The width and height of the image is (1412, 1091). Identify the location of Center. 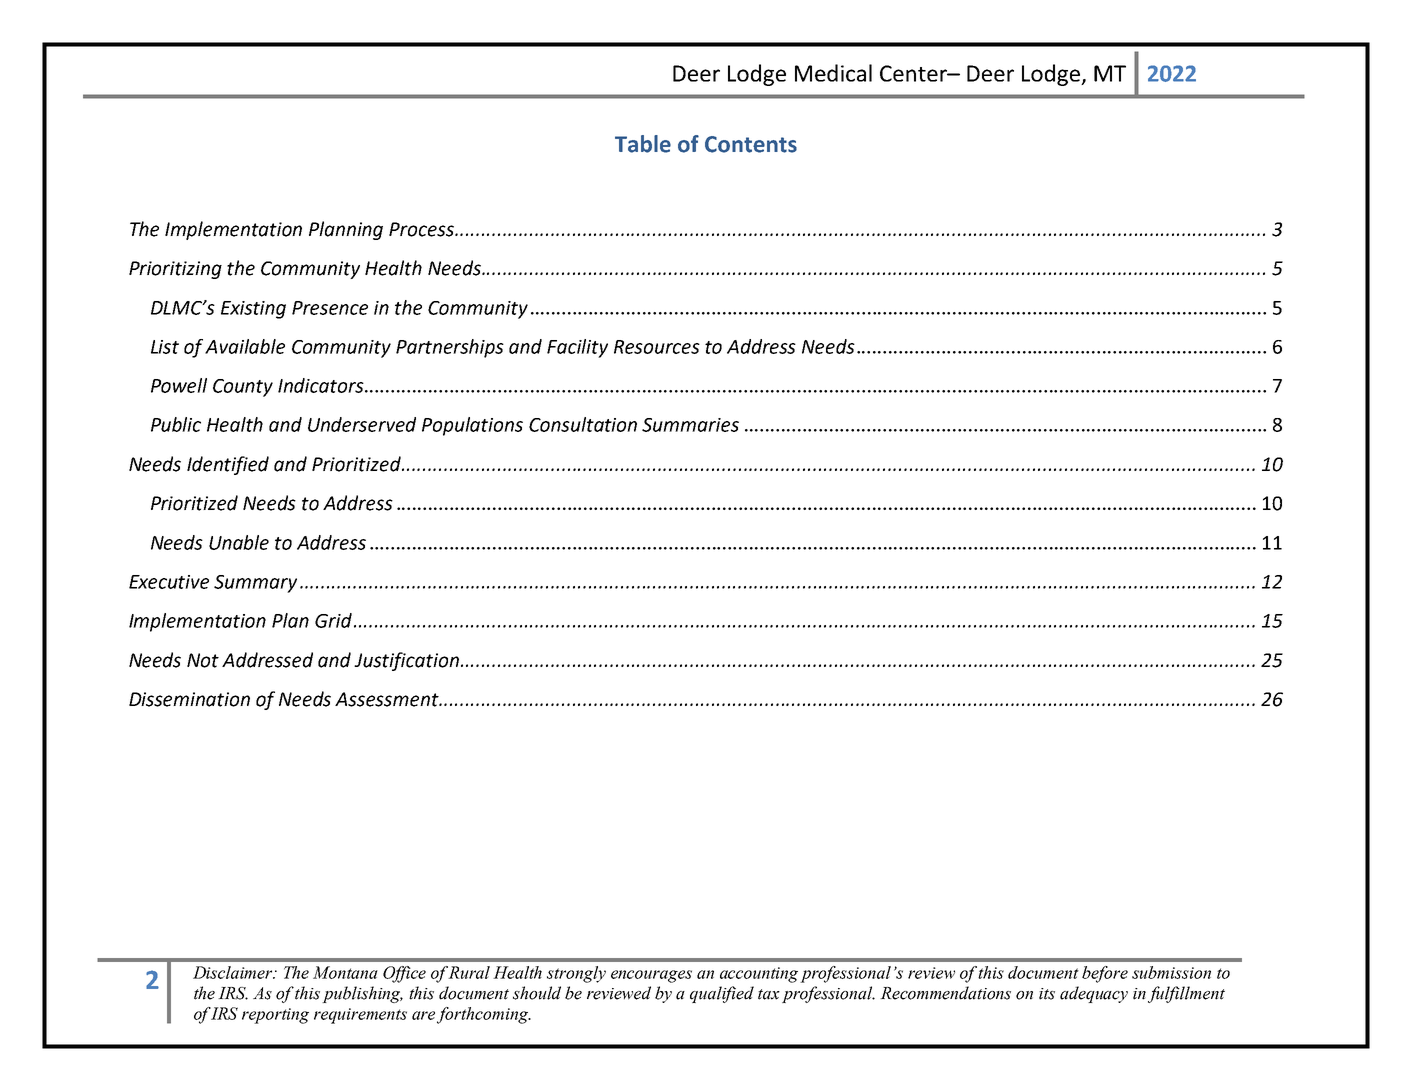
(914, 73).
